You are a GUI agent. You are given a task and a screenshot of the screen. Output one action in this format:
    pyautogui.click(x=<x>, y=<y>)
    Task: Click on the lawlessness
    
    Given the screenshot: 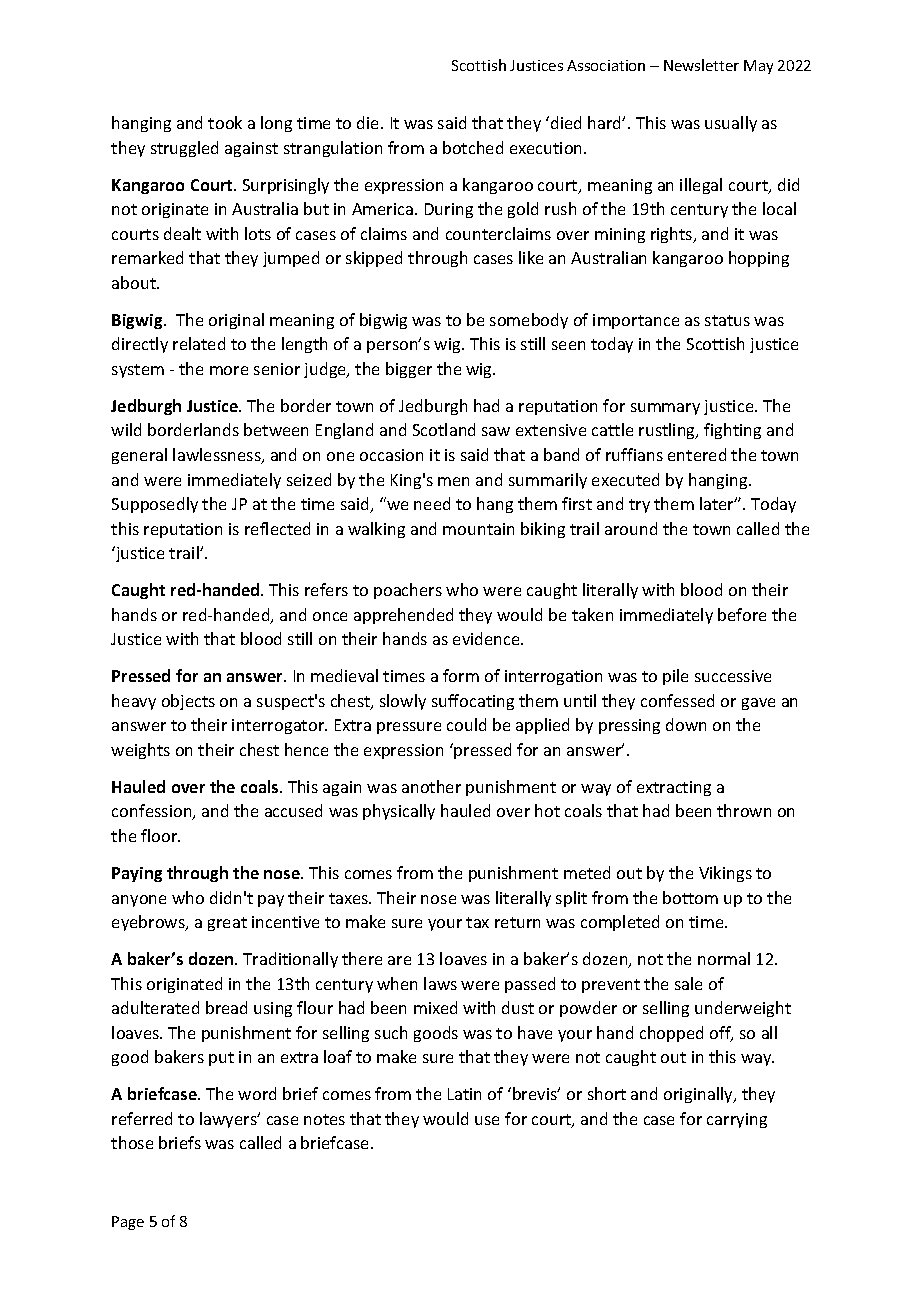 What is the action you would take?
    pyautogui.click(x=218, y=456)
